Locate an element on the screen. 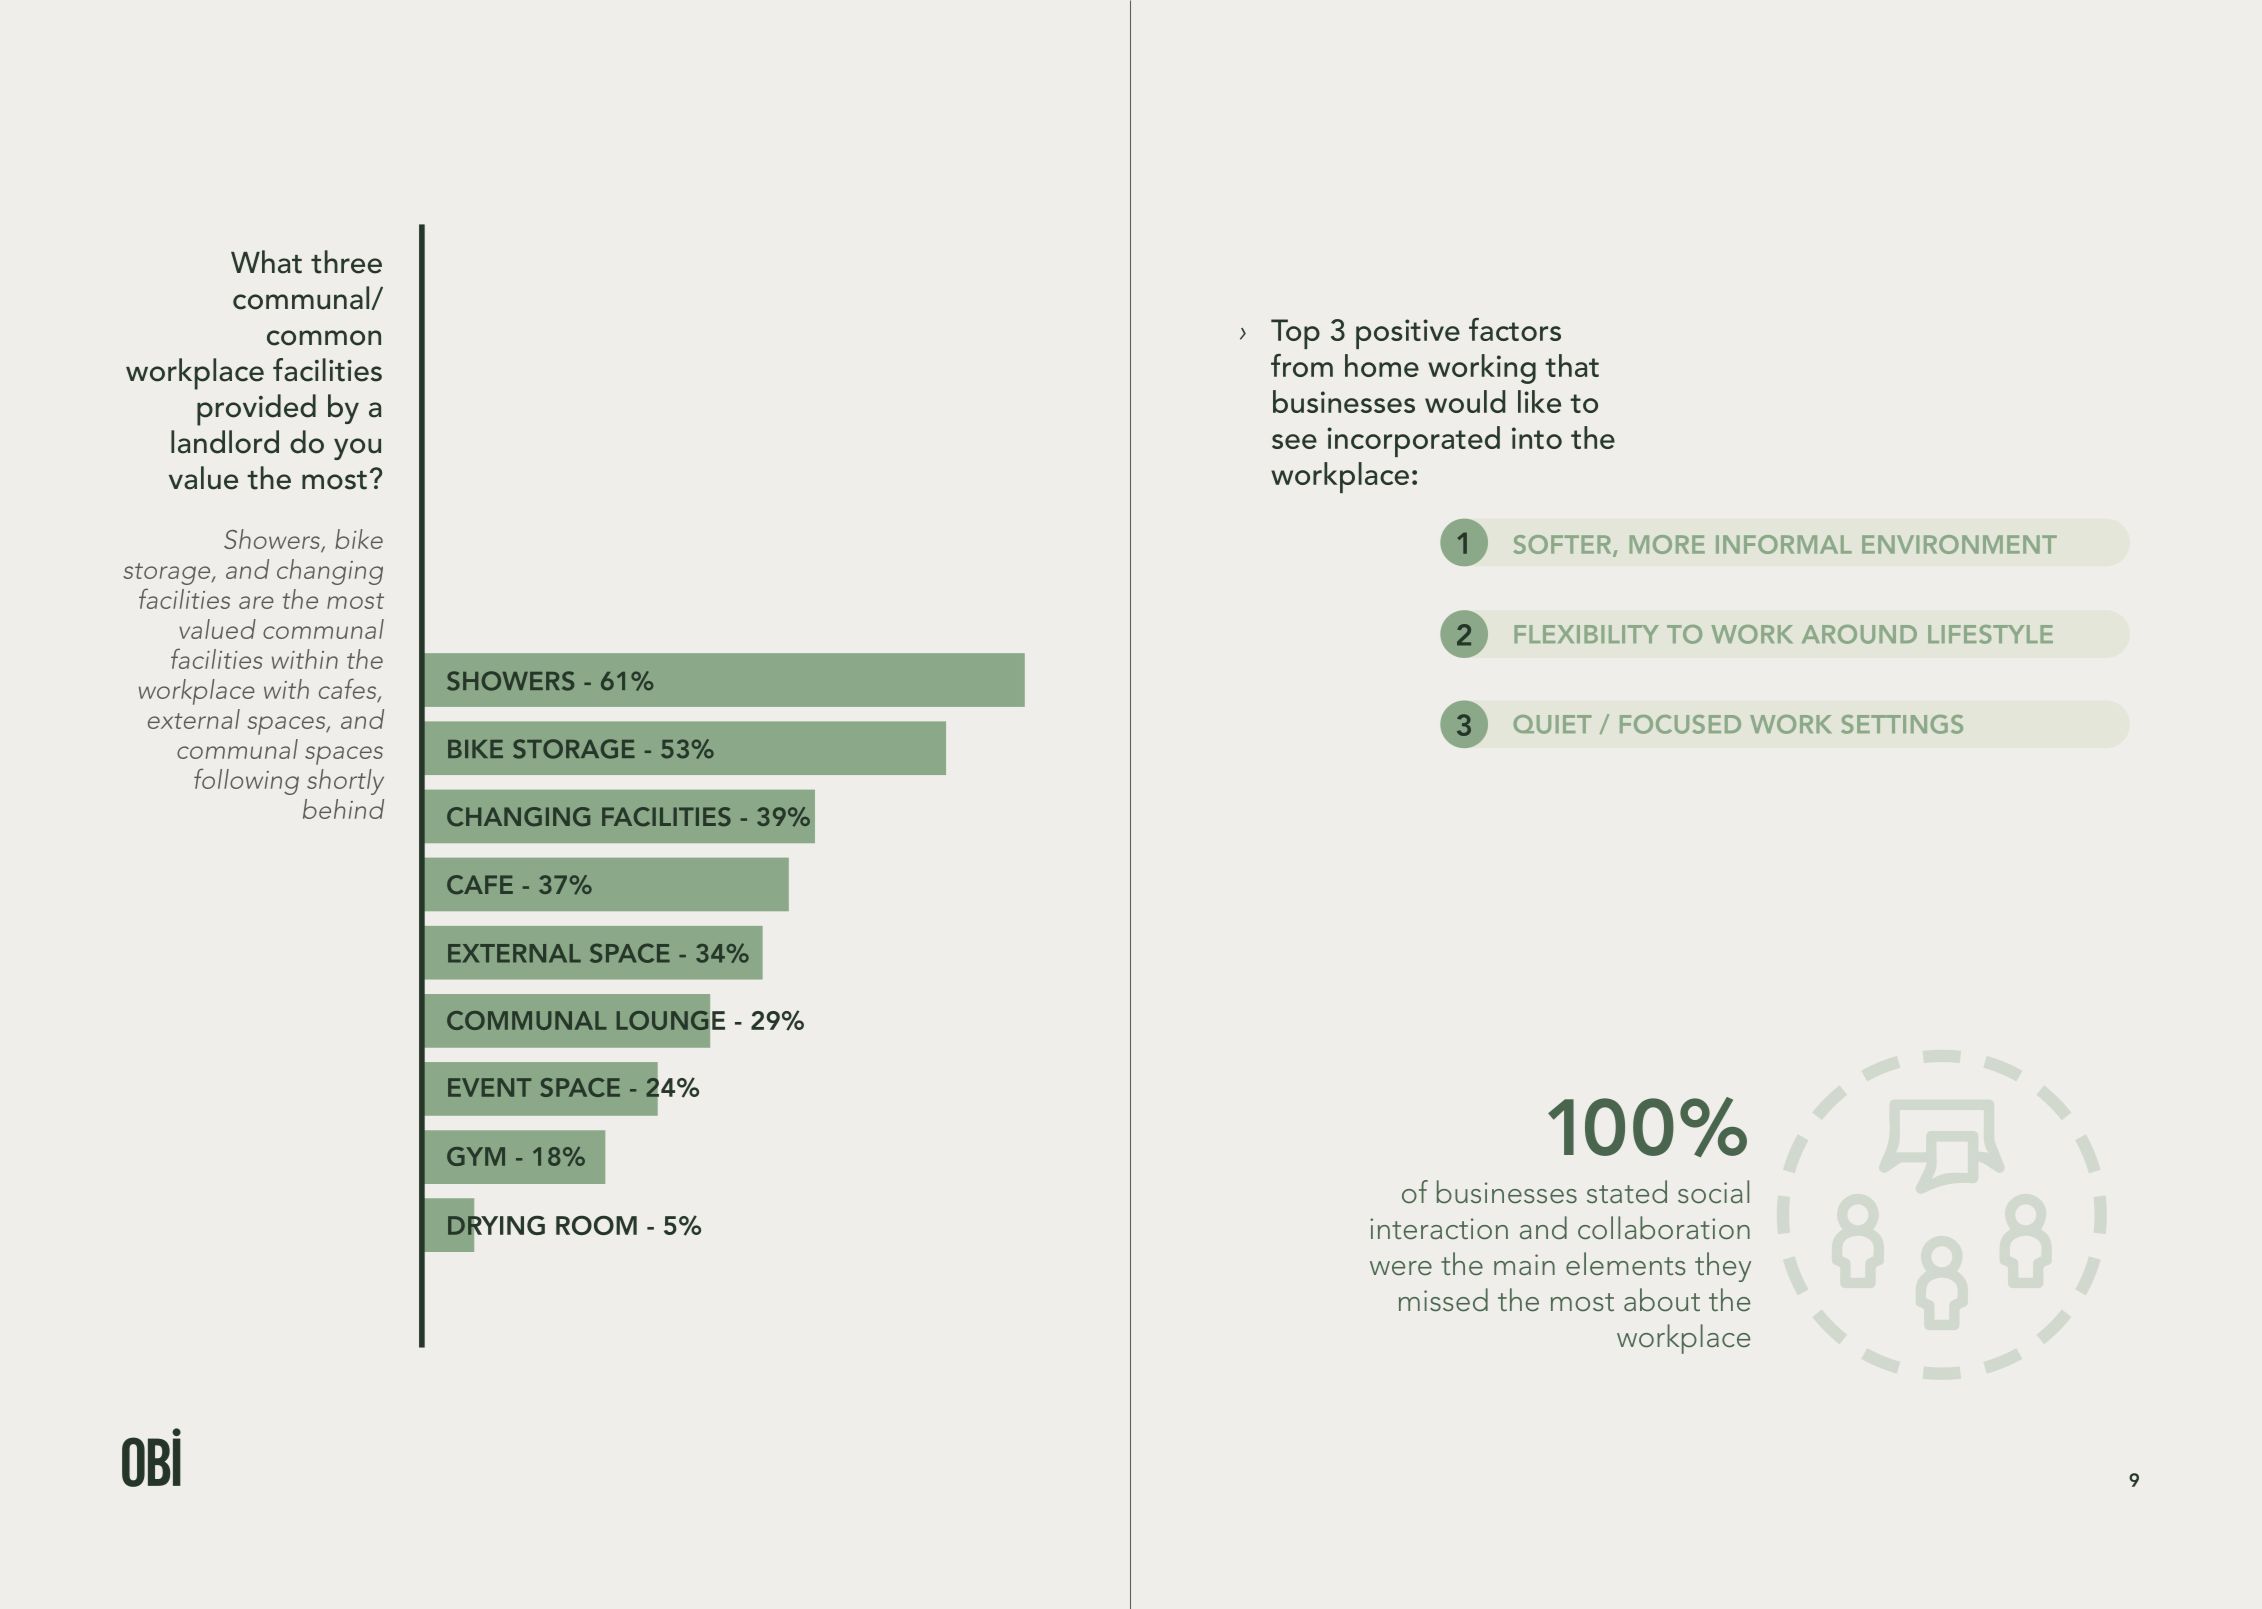 The image size is (2262, 1609). are is located at coordinates (256, 602).
